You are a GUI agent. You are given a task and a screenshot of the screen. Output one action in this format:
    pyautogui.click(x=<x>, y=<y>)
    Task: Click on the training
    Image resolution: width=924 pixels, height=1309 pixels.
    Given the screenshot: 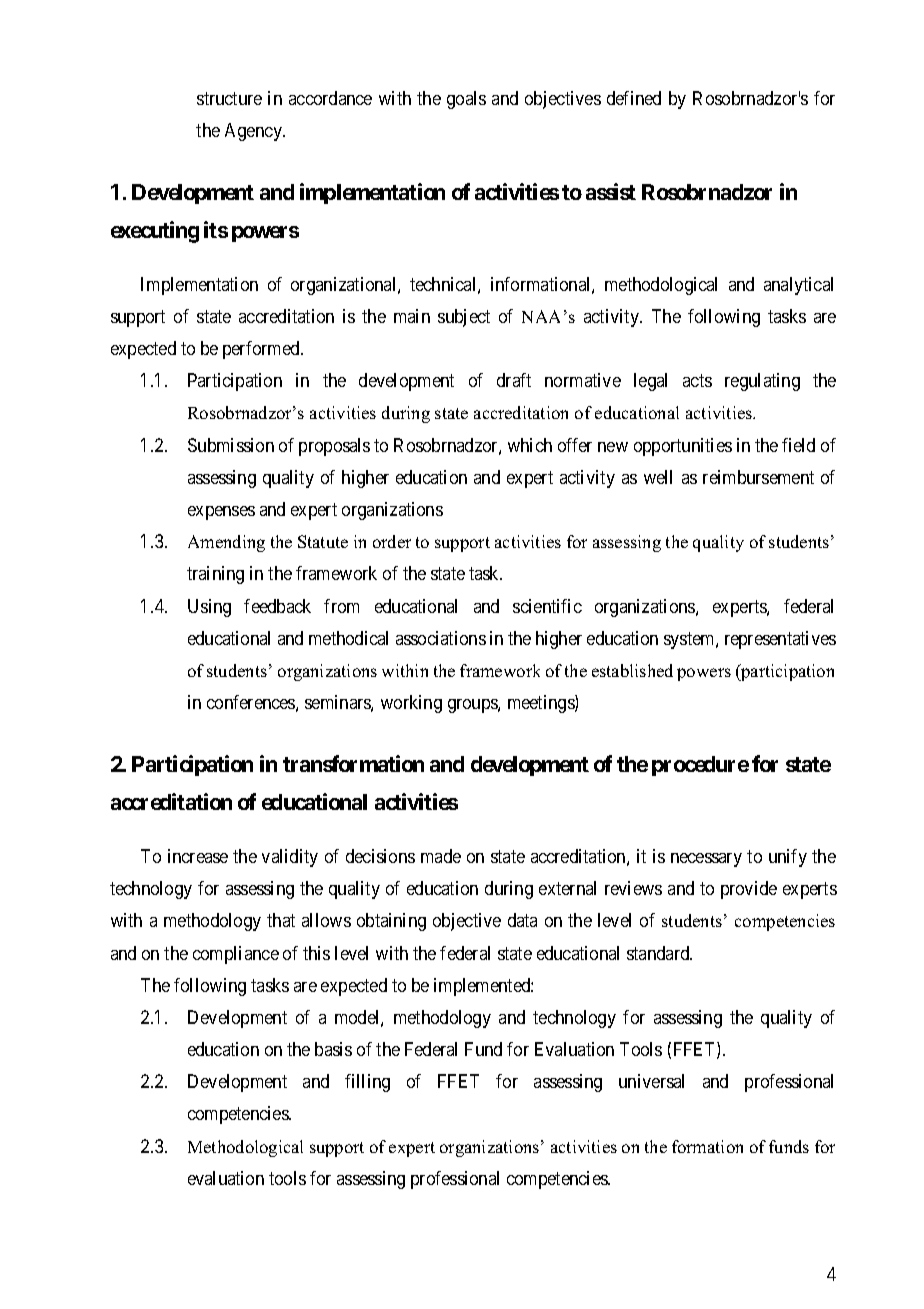 What is the action you would take?
    pyautogui.click(x=215, y=575)
